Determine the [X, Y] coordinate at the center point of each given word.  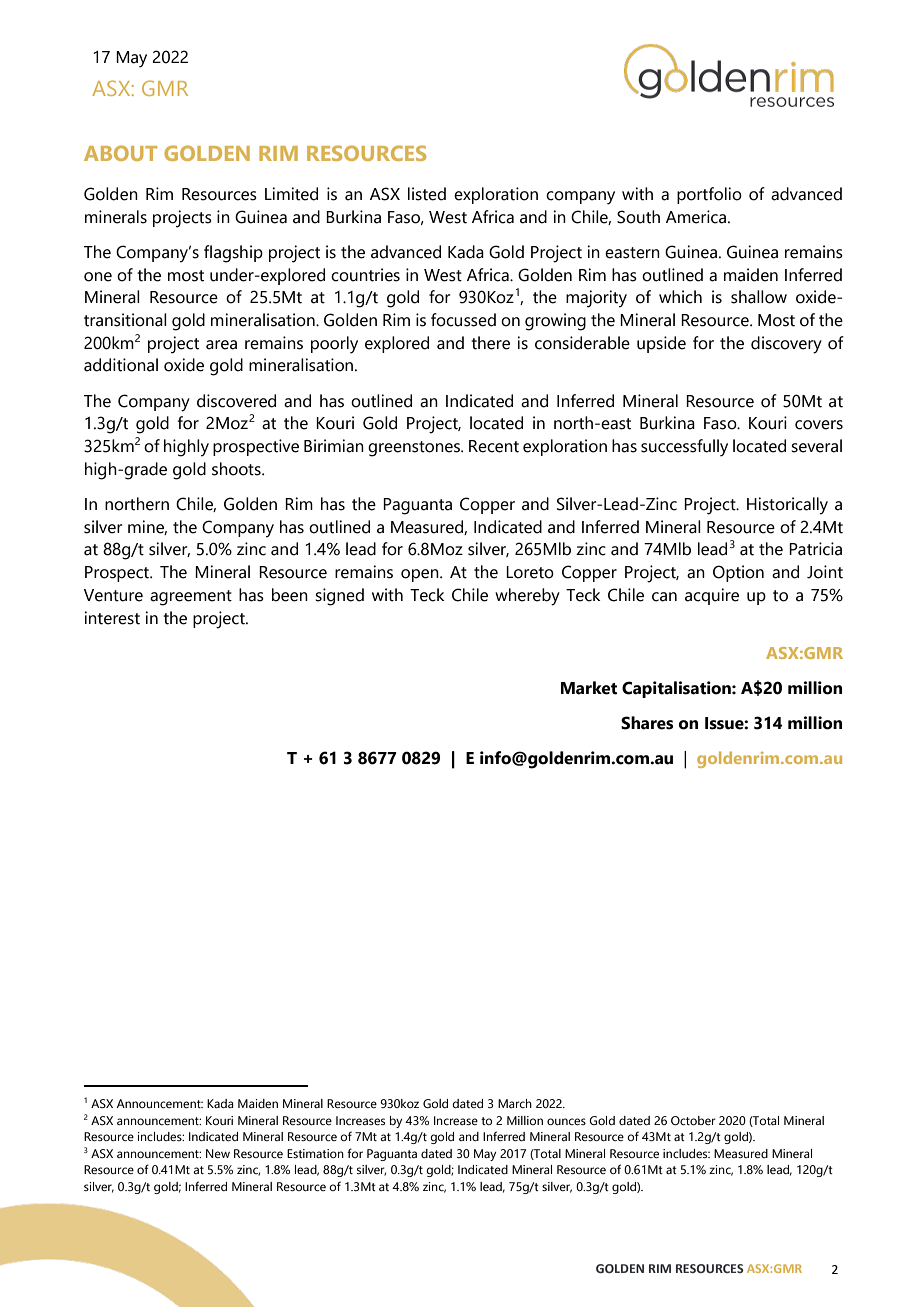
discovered [236, 401]
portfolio [709, 195]
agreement [191, 598]
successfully [684, 448]
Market [589, 688]
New [218, 1153]
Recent [494, 446]
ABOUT [120, 153]
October [693, 1120]
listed [427, 194]
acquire [712, 596]
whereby [527, 597]
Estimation [315, 1153]
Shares [647, 723]
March [515, 1103]
